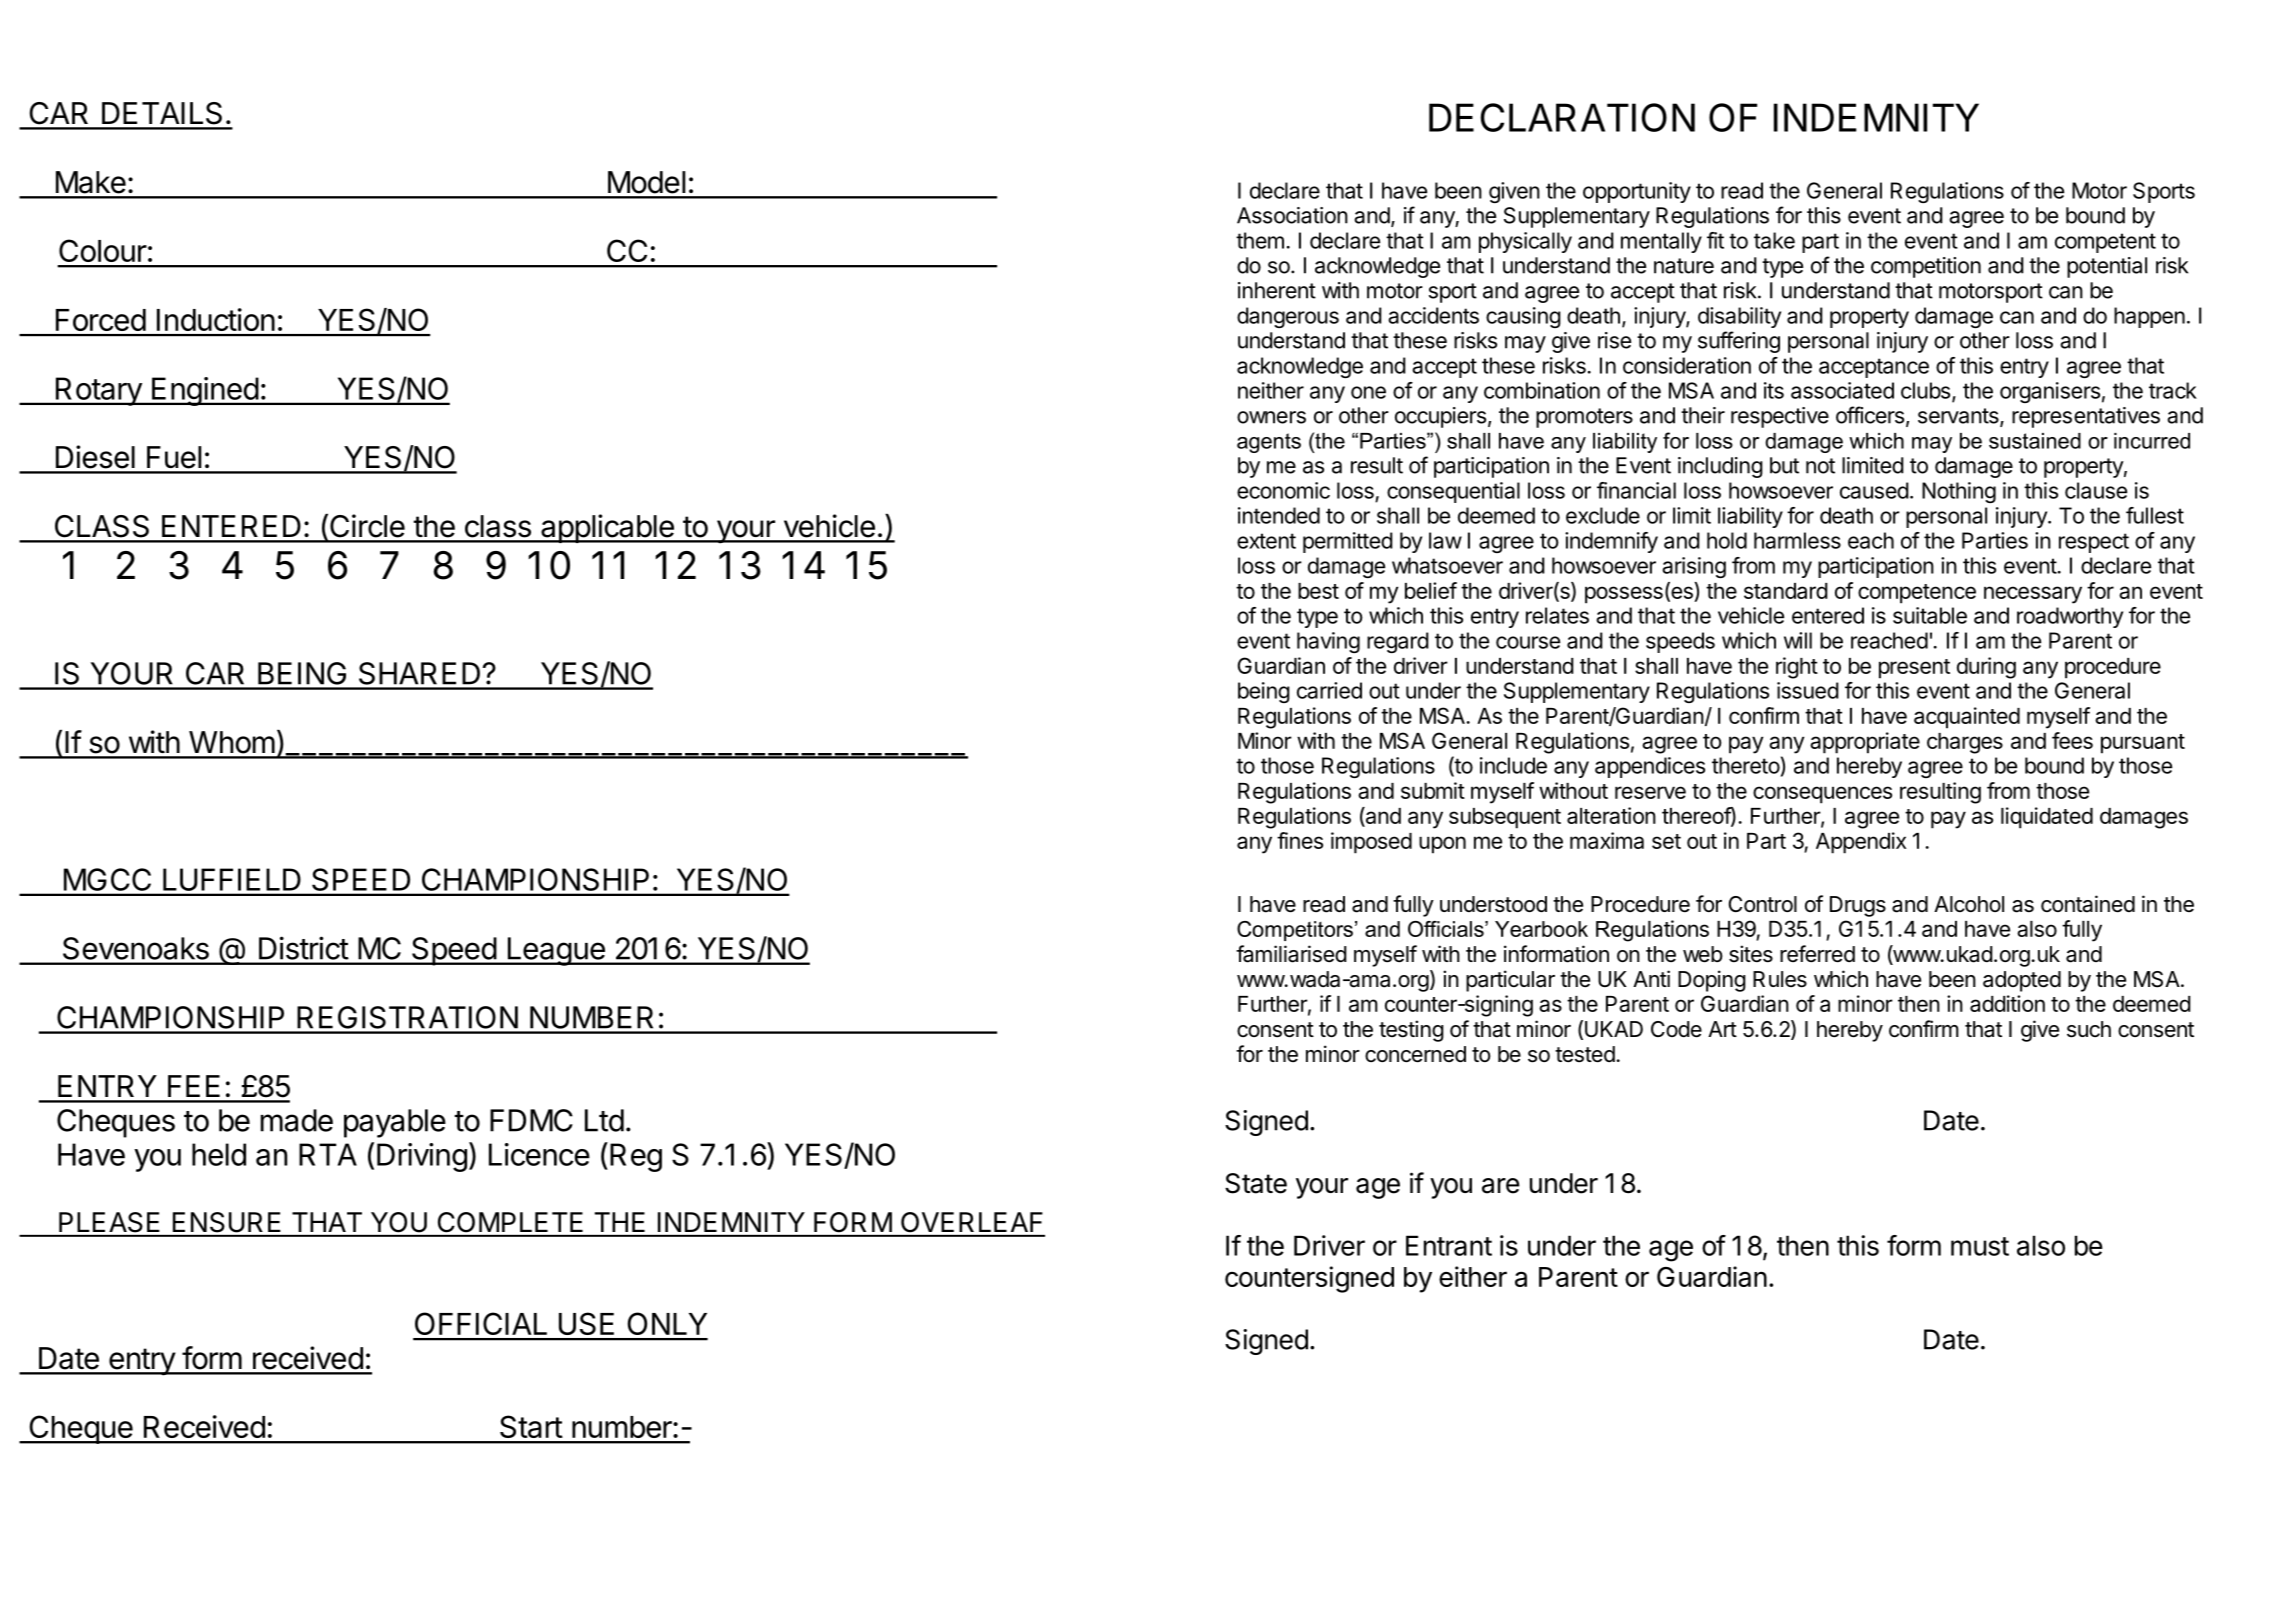 The height and width of the document is (1619, 2290). What do you see at coordinates (205, 391) in the document?
I see `Engined` at bounding box center [205, 391].
